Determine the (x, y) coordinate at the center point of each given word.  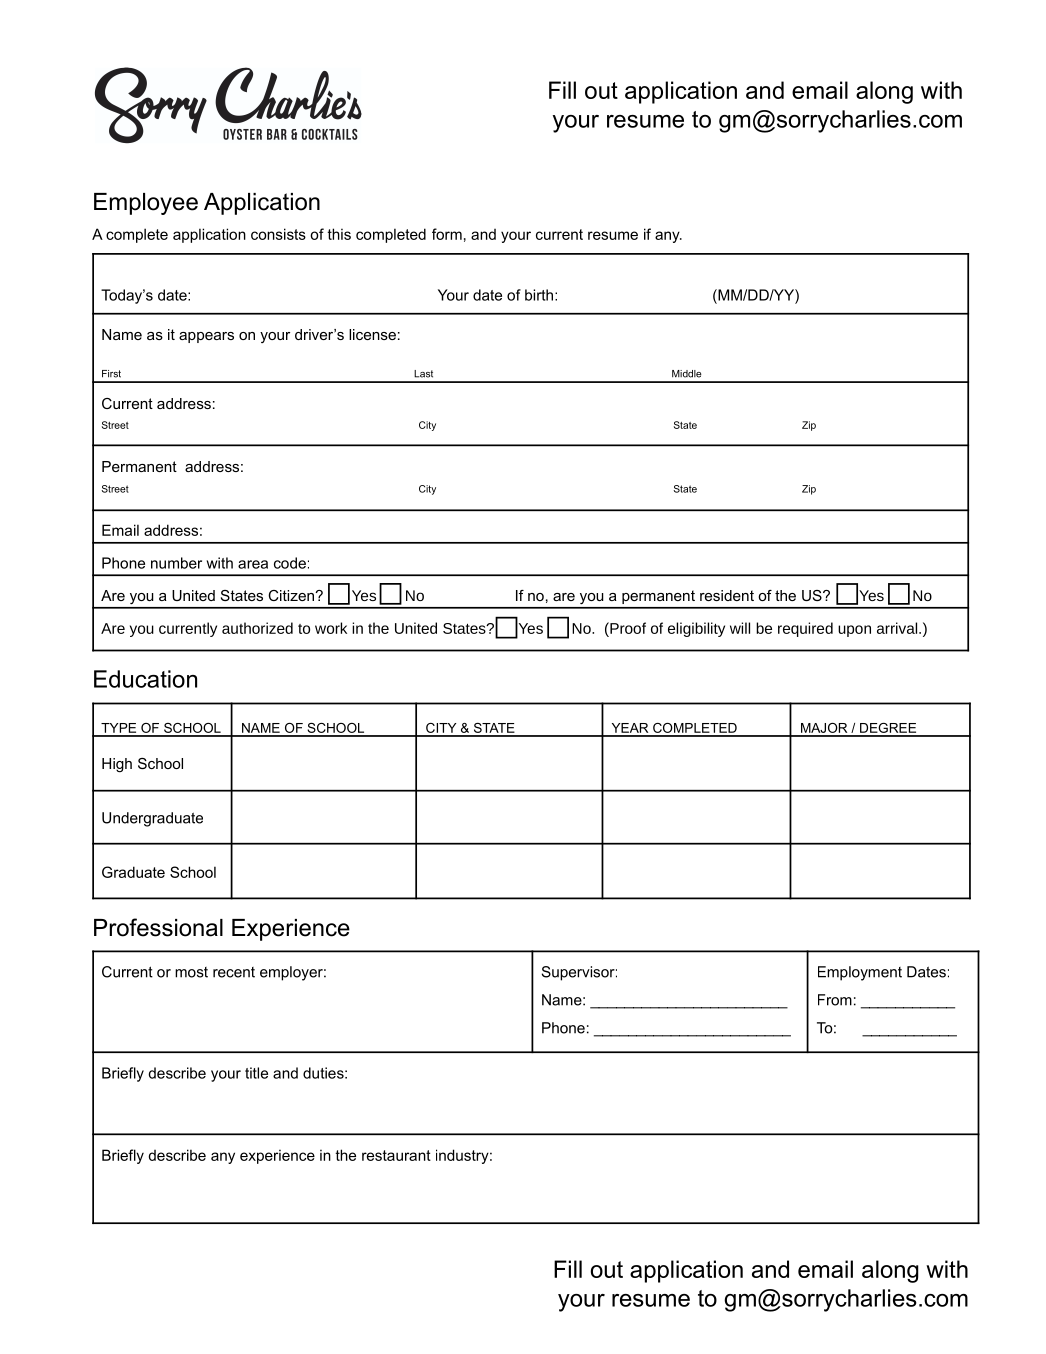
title (256, 1073)
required (805, 629)
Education (145, 679)
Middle (687, 374)
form (447, 234)
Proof (627, 628)
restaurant (396, 1155)
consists (278, 234)
